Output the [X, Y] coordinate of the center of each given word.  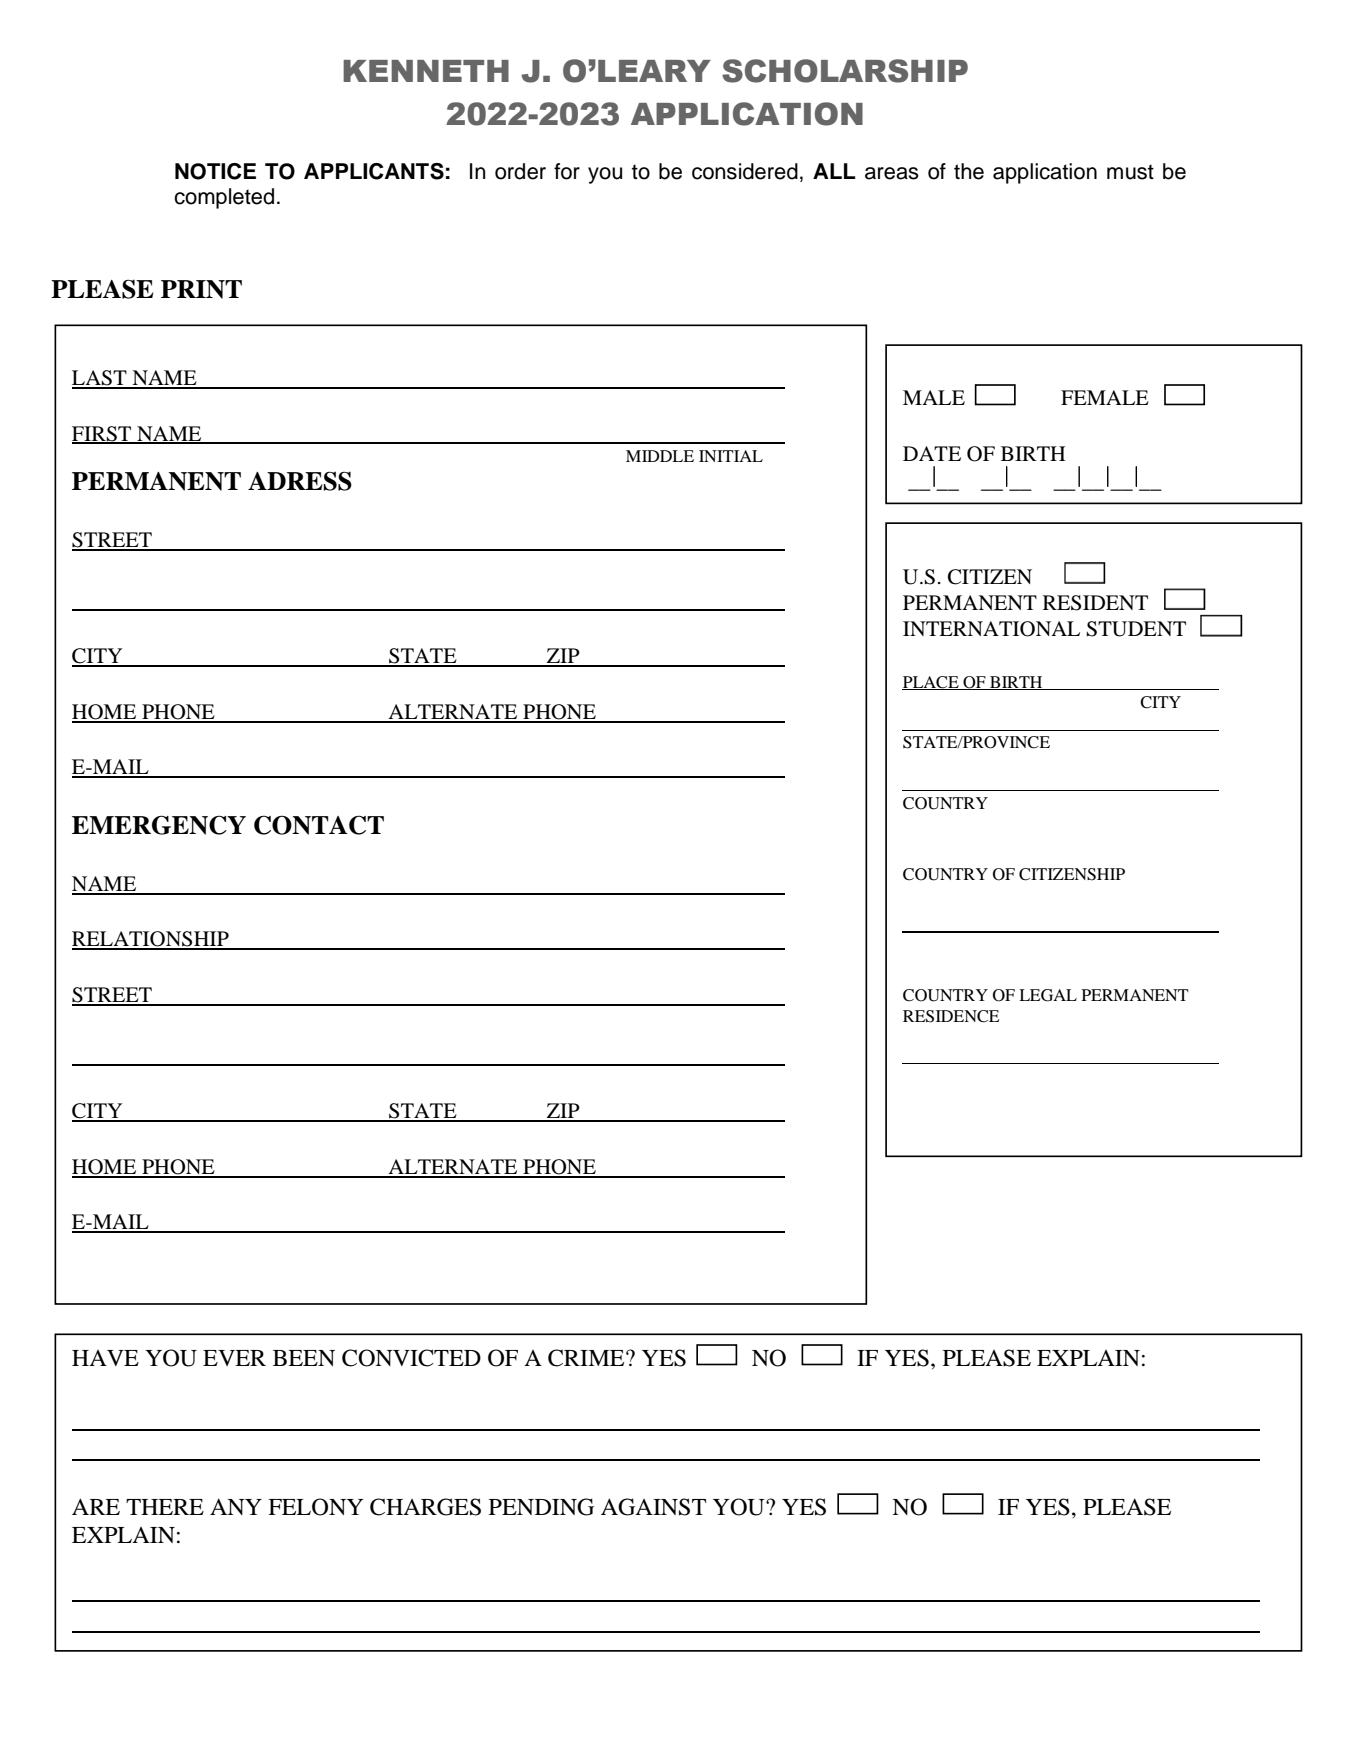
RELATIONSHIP [151, 940]
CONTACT [319, 825]
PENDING [541, 1507]
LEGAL [1048, 995]
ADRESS [300, 481]
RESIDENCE [951, 1016]
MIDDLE [660, 456]
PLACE [931, 683]
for [567, 171]
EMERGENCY [159, 825]
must [1130, 172]
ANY [236, 1506]
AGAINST [653, 1507]
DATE [932, 453]
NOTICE [215, 171]
